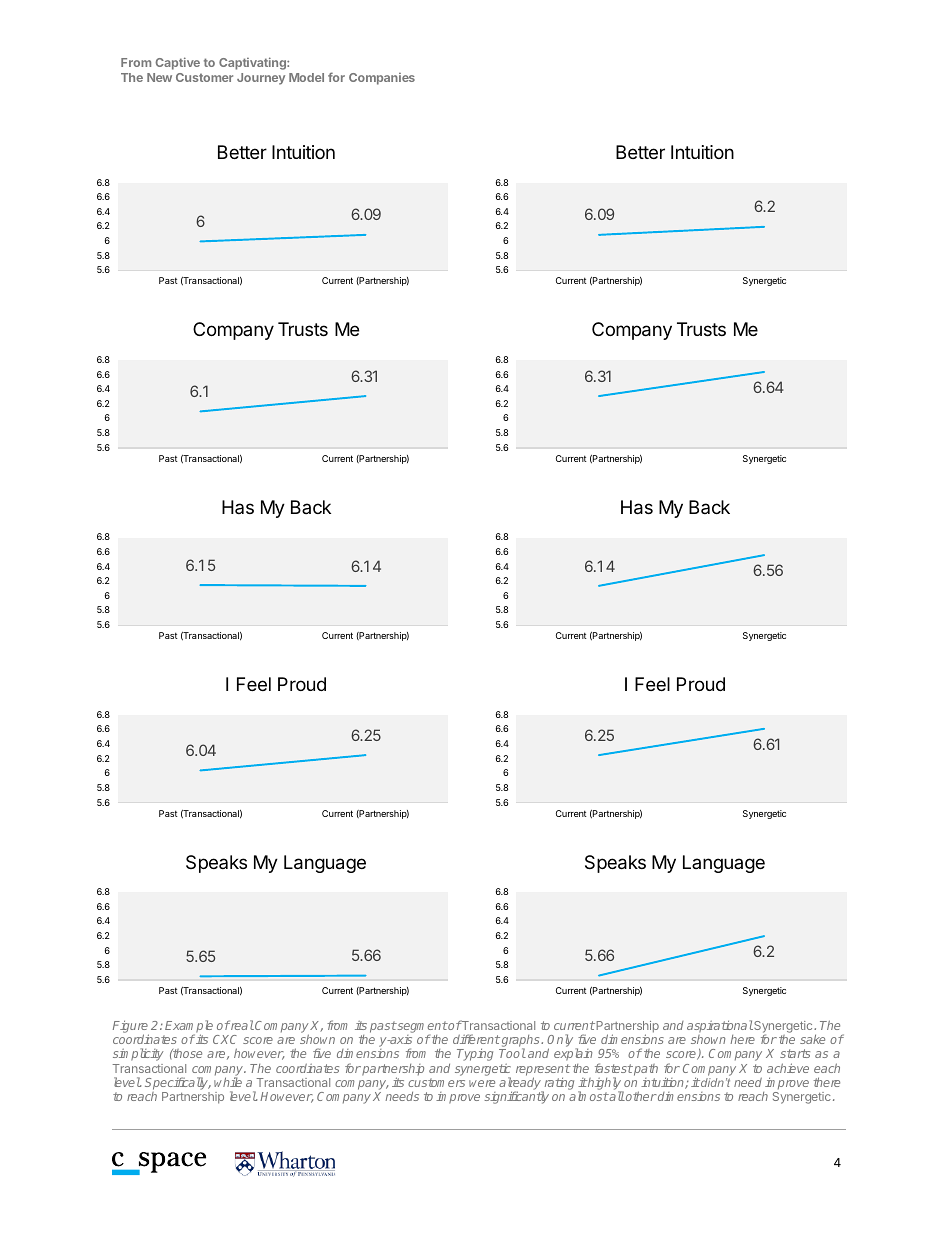  I want to click on sake, so click(812, 1039).
